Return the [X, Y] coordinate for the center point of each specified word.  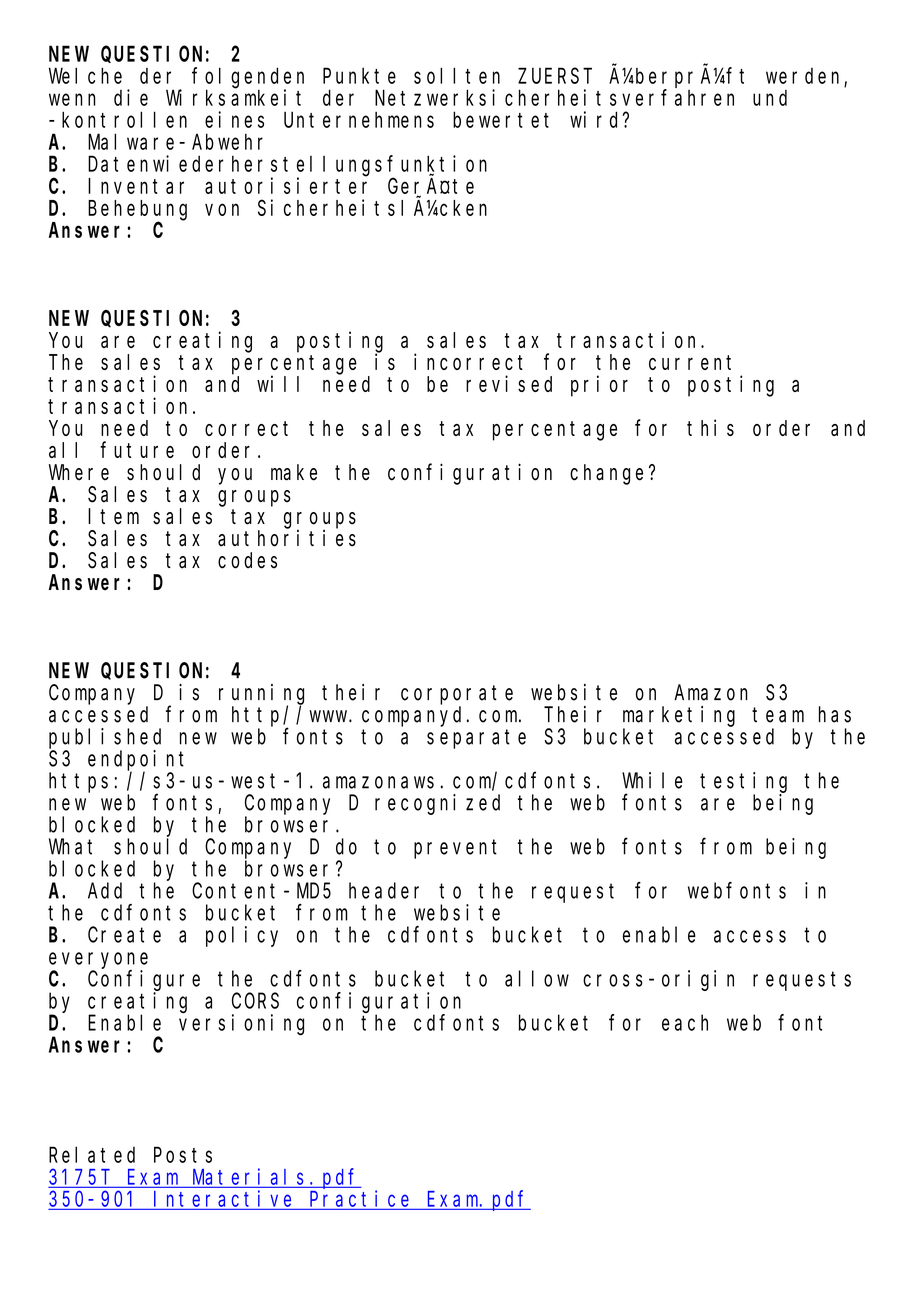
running [261, 695]
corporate [457, 695]
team [778, 715]
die [131, 97]
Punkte [359, 75]
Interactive [222, 1198]
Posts [183, 1155]
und [770, 98]
